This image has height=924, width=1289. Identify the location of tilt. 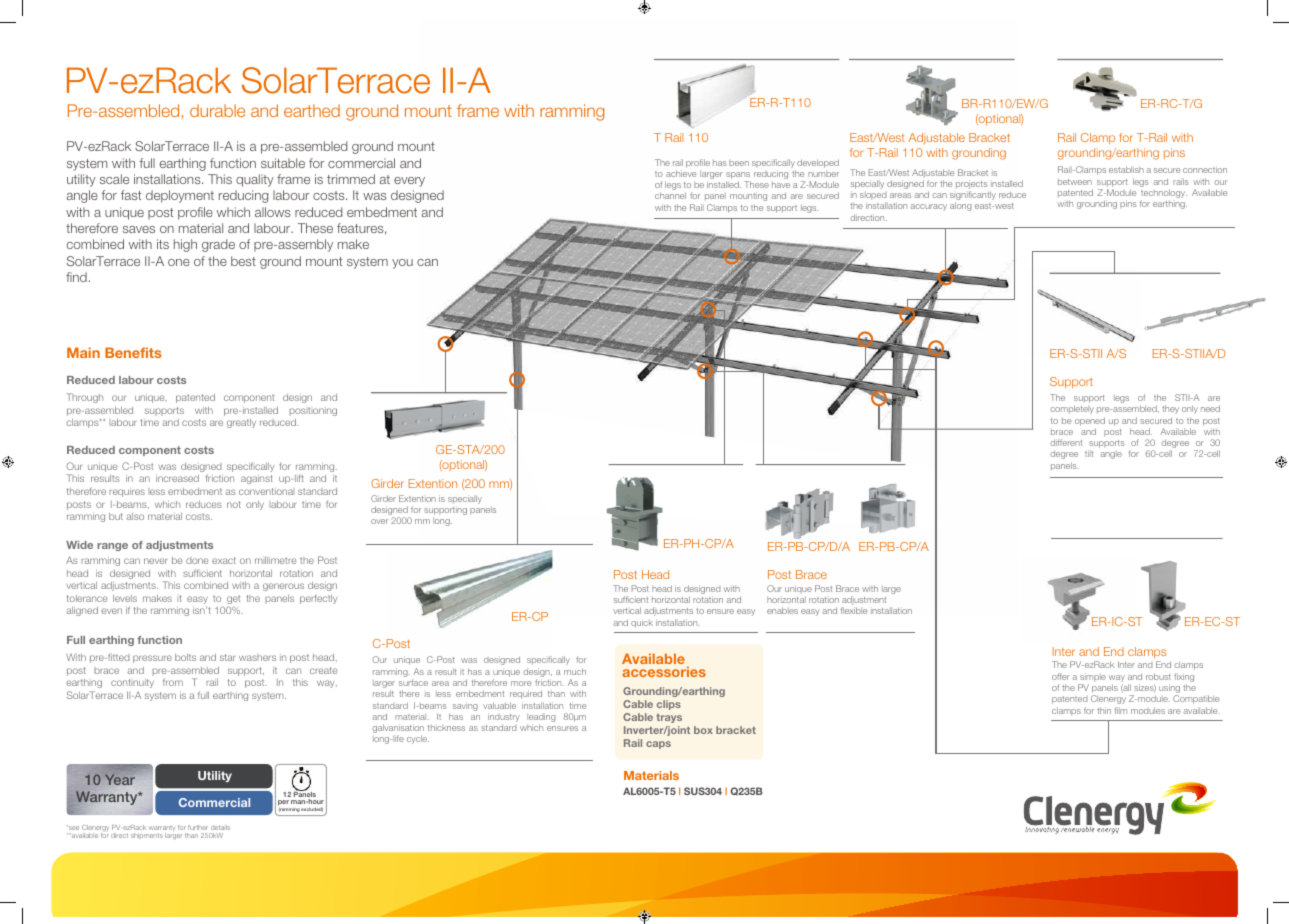
(1089, 453).
